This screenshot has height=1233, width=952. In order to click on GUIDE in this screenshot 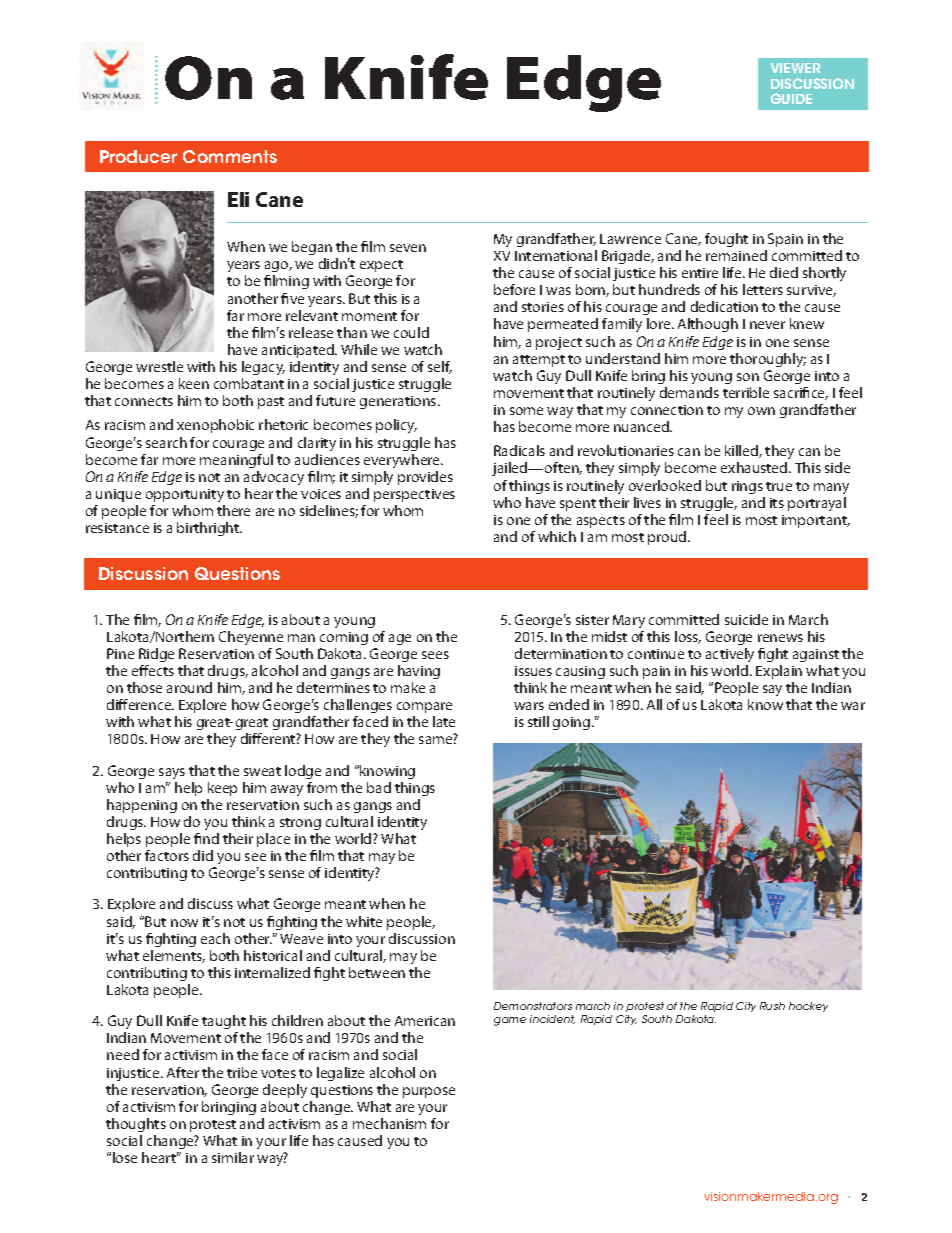, I will do `click(791, 98)`.
